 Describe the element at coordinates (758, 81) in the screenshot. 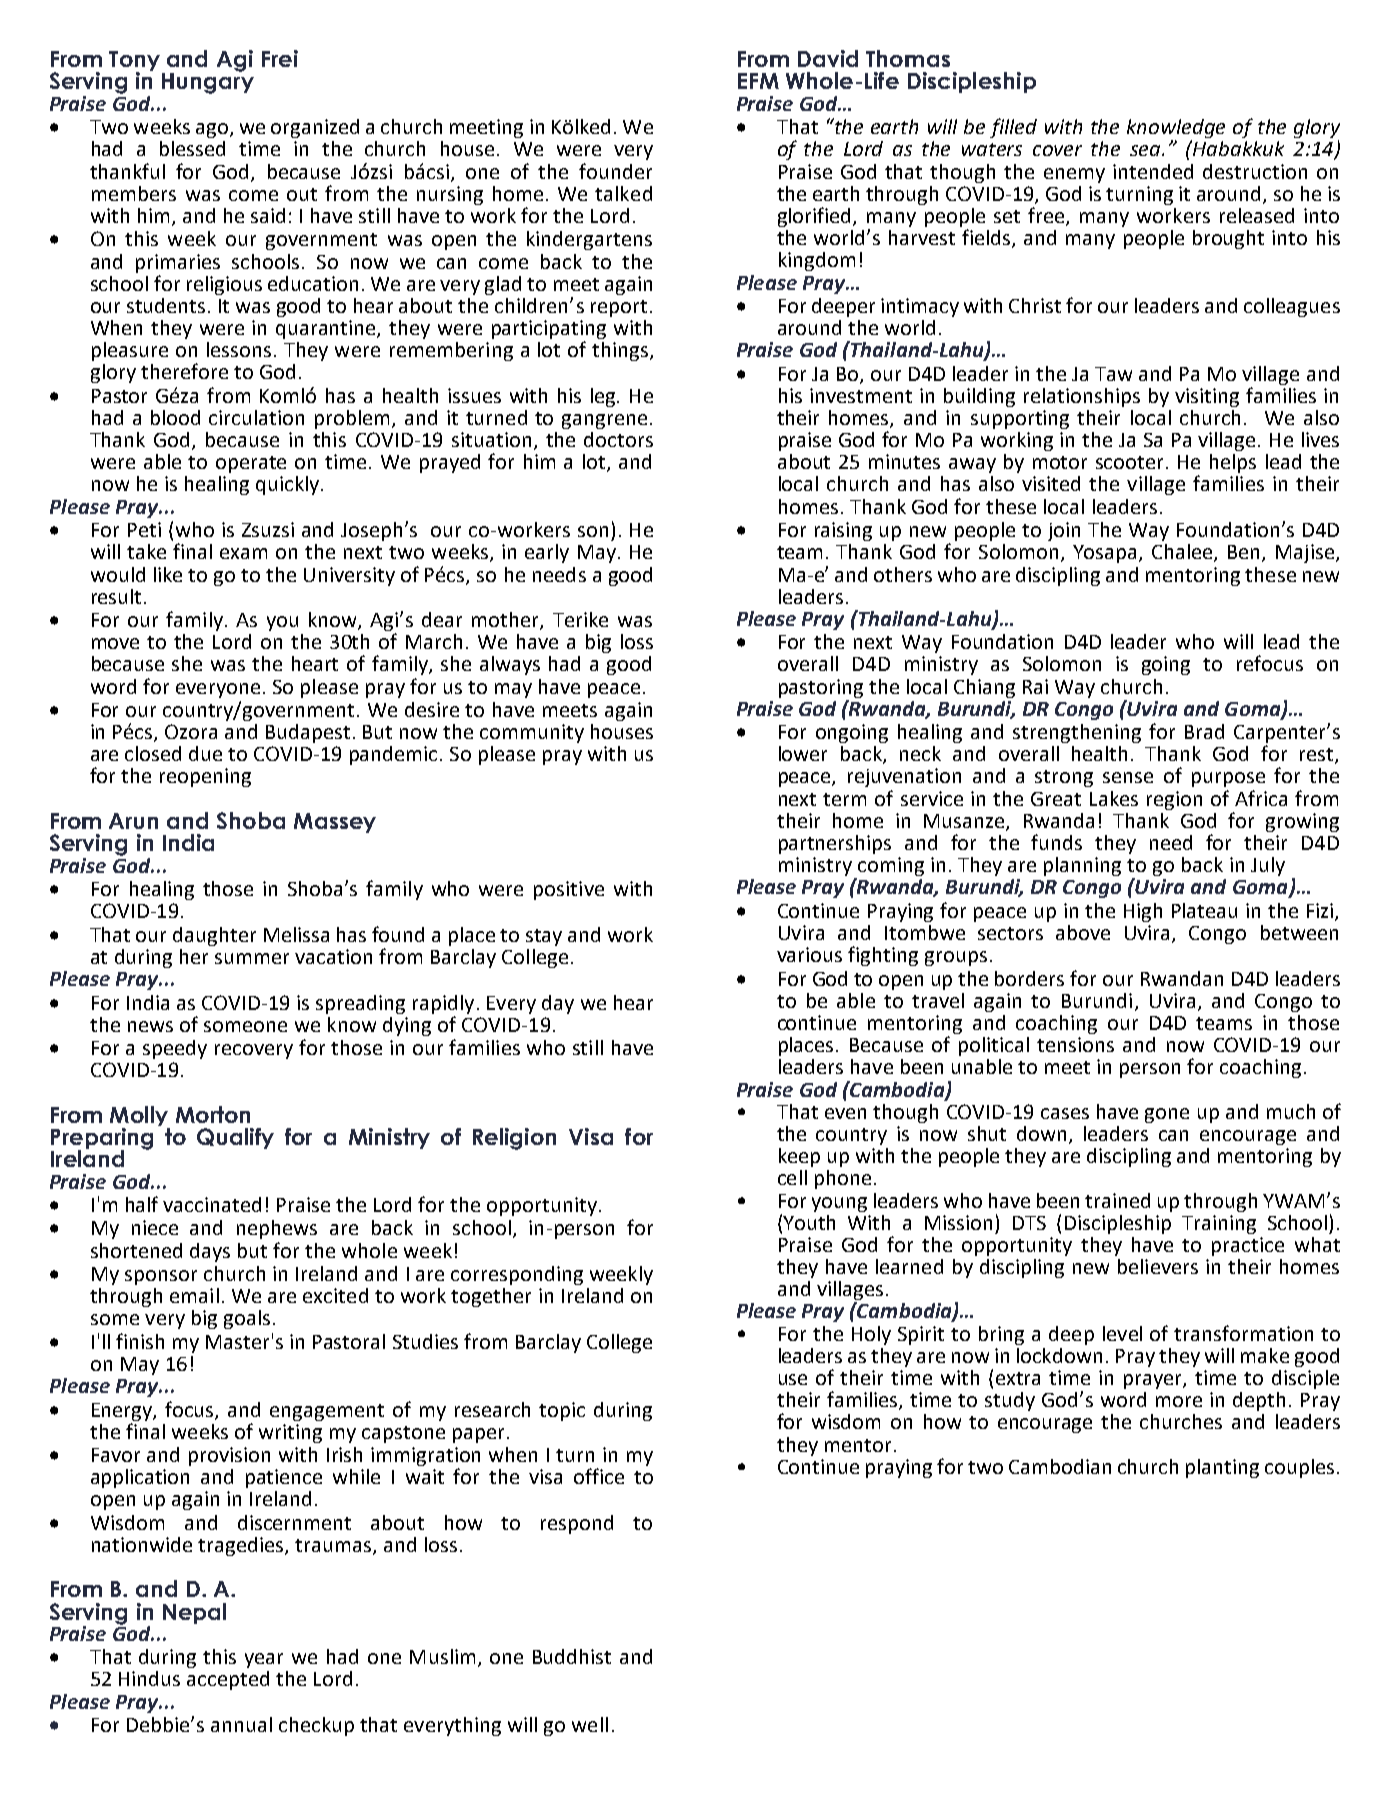

I see `EFM` at that location.
